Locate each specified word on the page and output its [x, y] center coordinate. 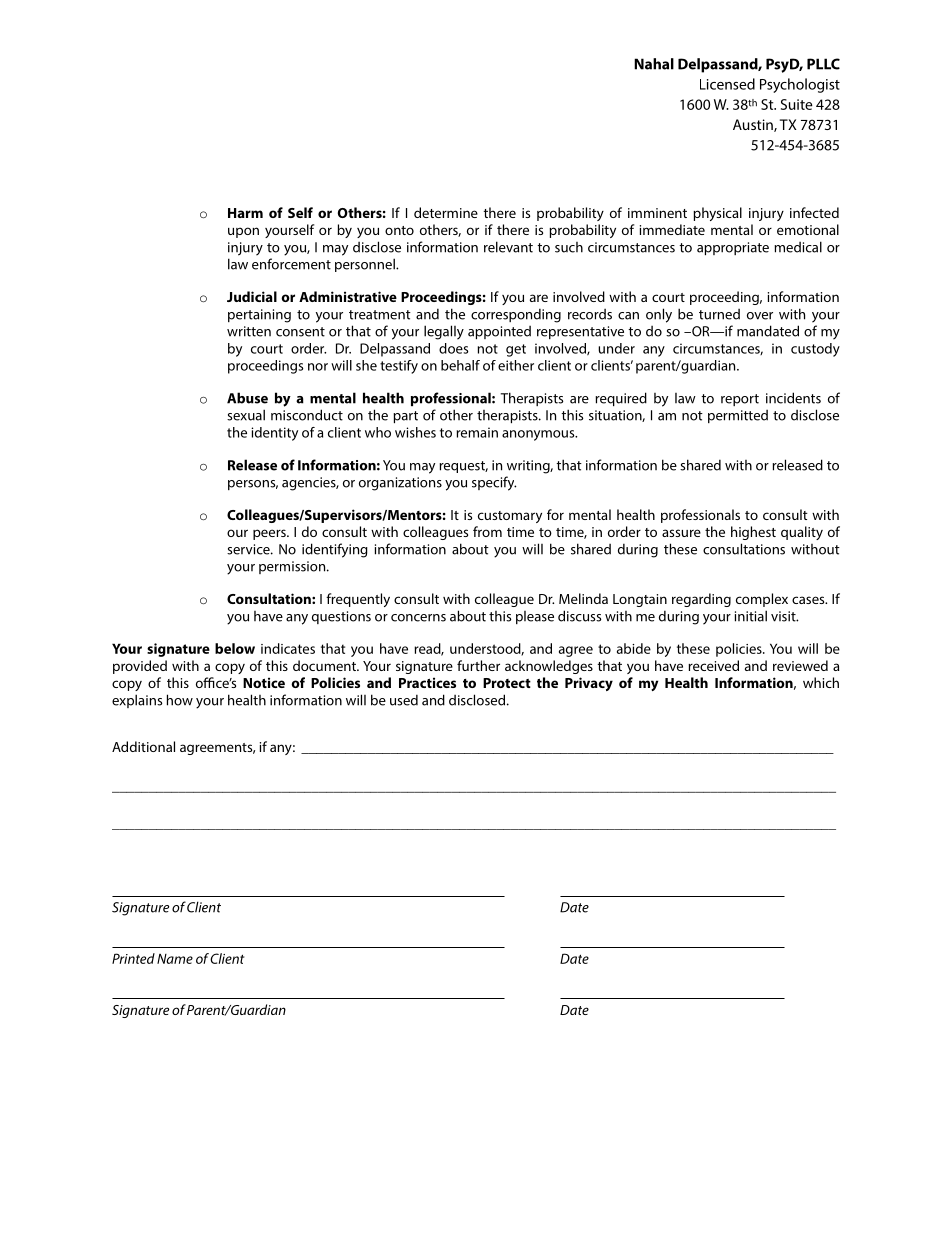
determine [446, 212]
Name [175, 959]
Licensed [727, 84]
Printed [133, 958]
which [821, 682]
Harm [245, 213]
